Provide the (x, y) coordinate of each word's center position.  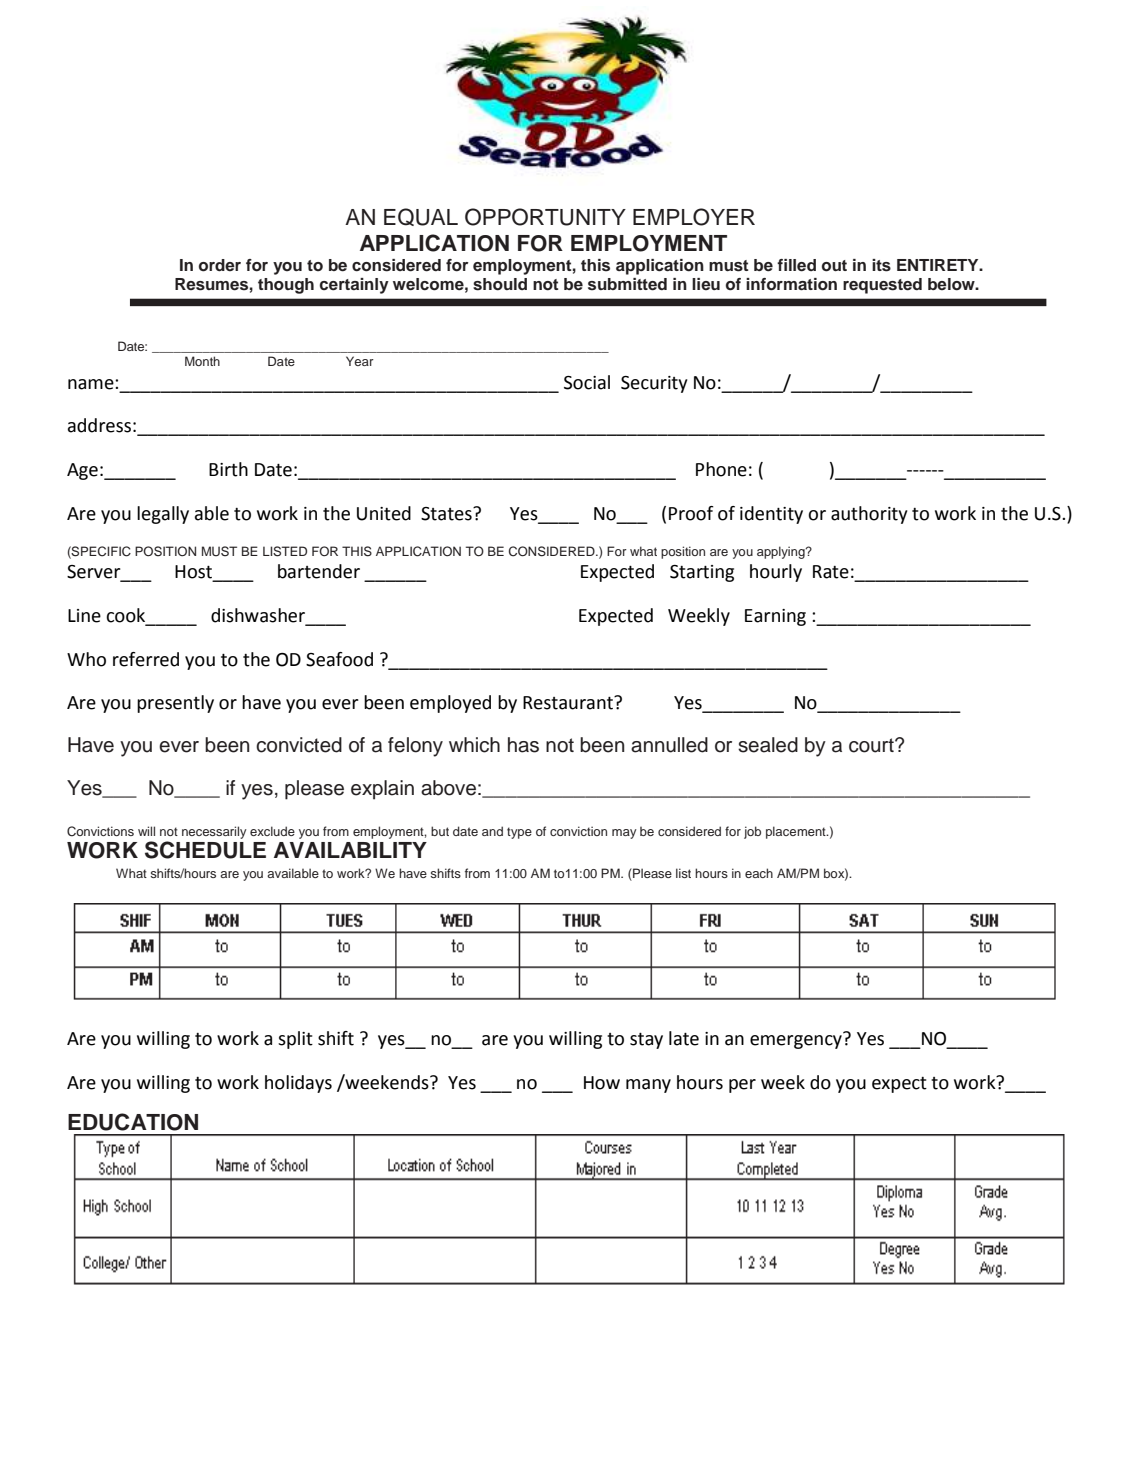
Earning (775, 617)
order (220, 265)
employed (450, 704)
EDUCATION (133, 1122)
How (602, 1083)
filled (796, 265)
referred (146, 659)
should (500, 284)
